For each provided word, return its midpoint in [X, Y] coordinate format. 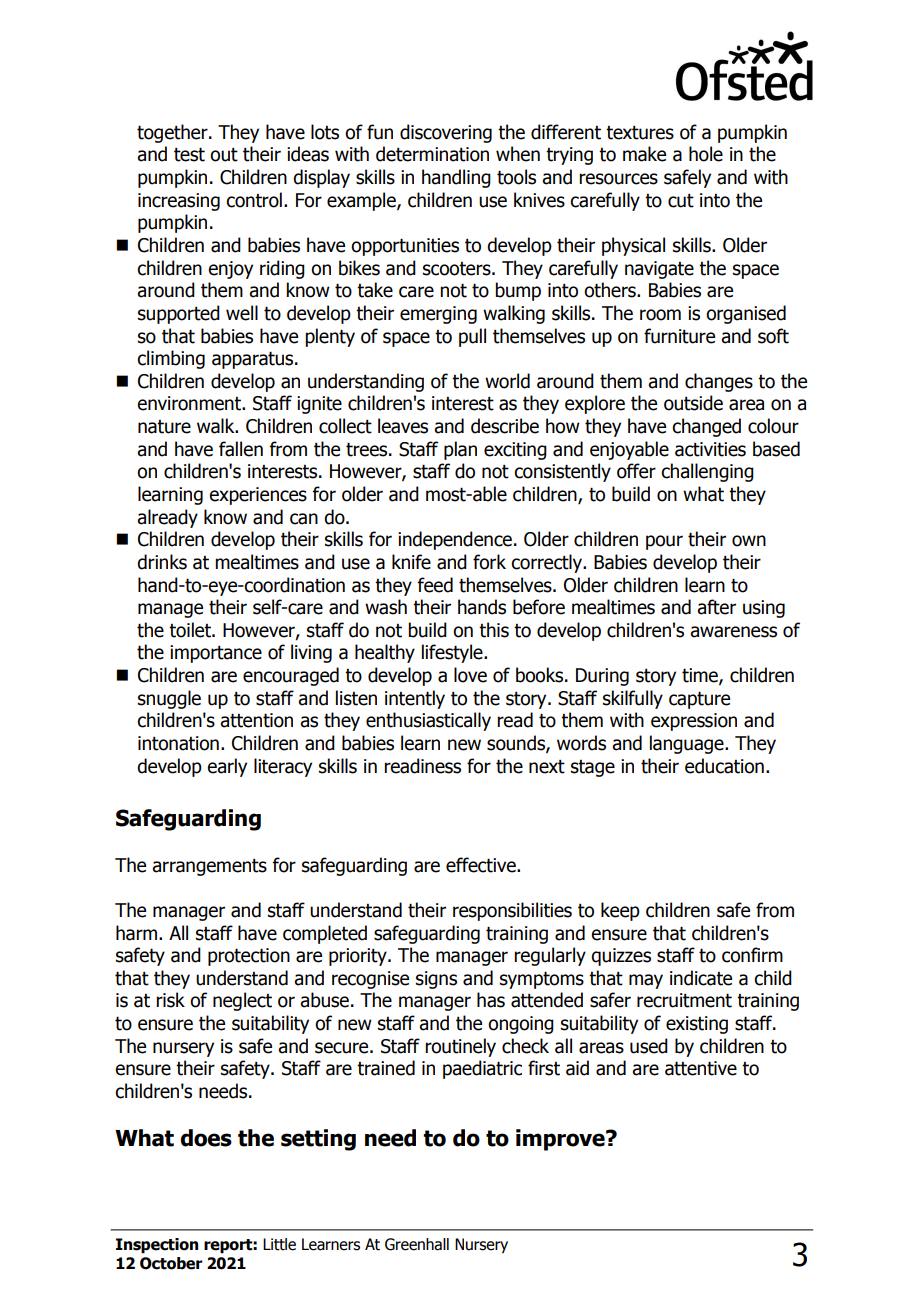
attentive [701, 1068]
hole [706, 154]
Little [279, 1244]
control [254, 200]
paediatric [482, 1069]
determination [432, 154]
